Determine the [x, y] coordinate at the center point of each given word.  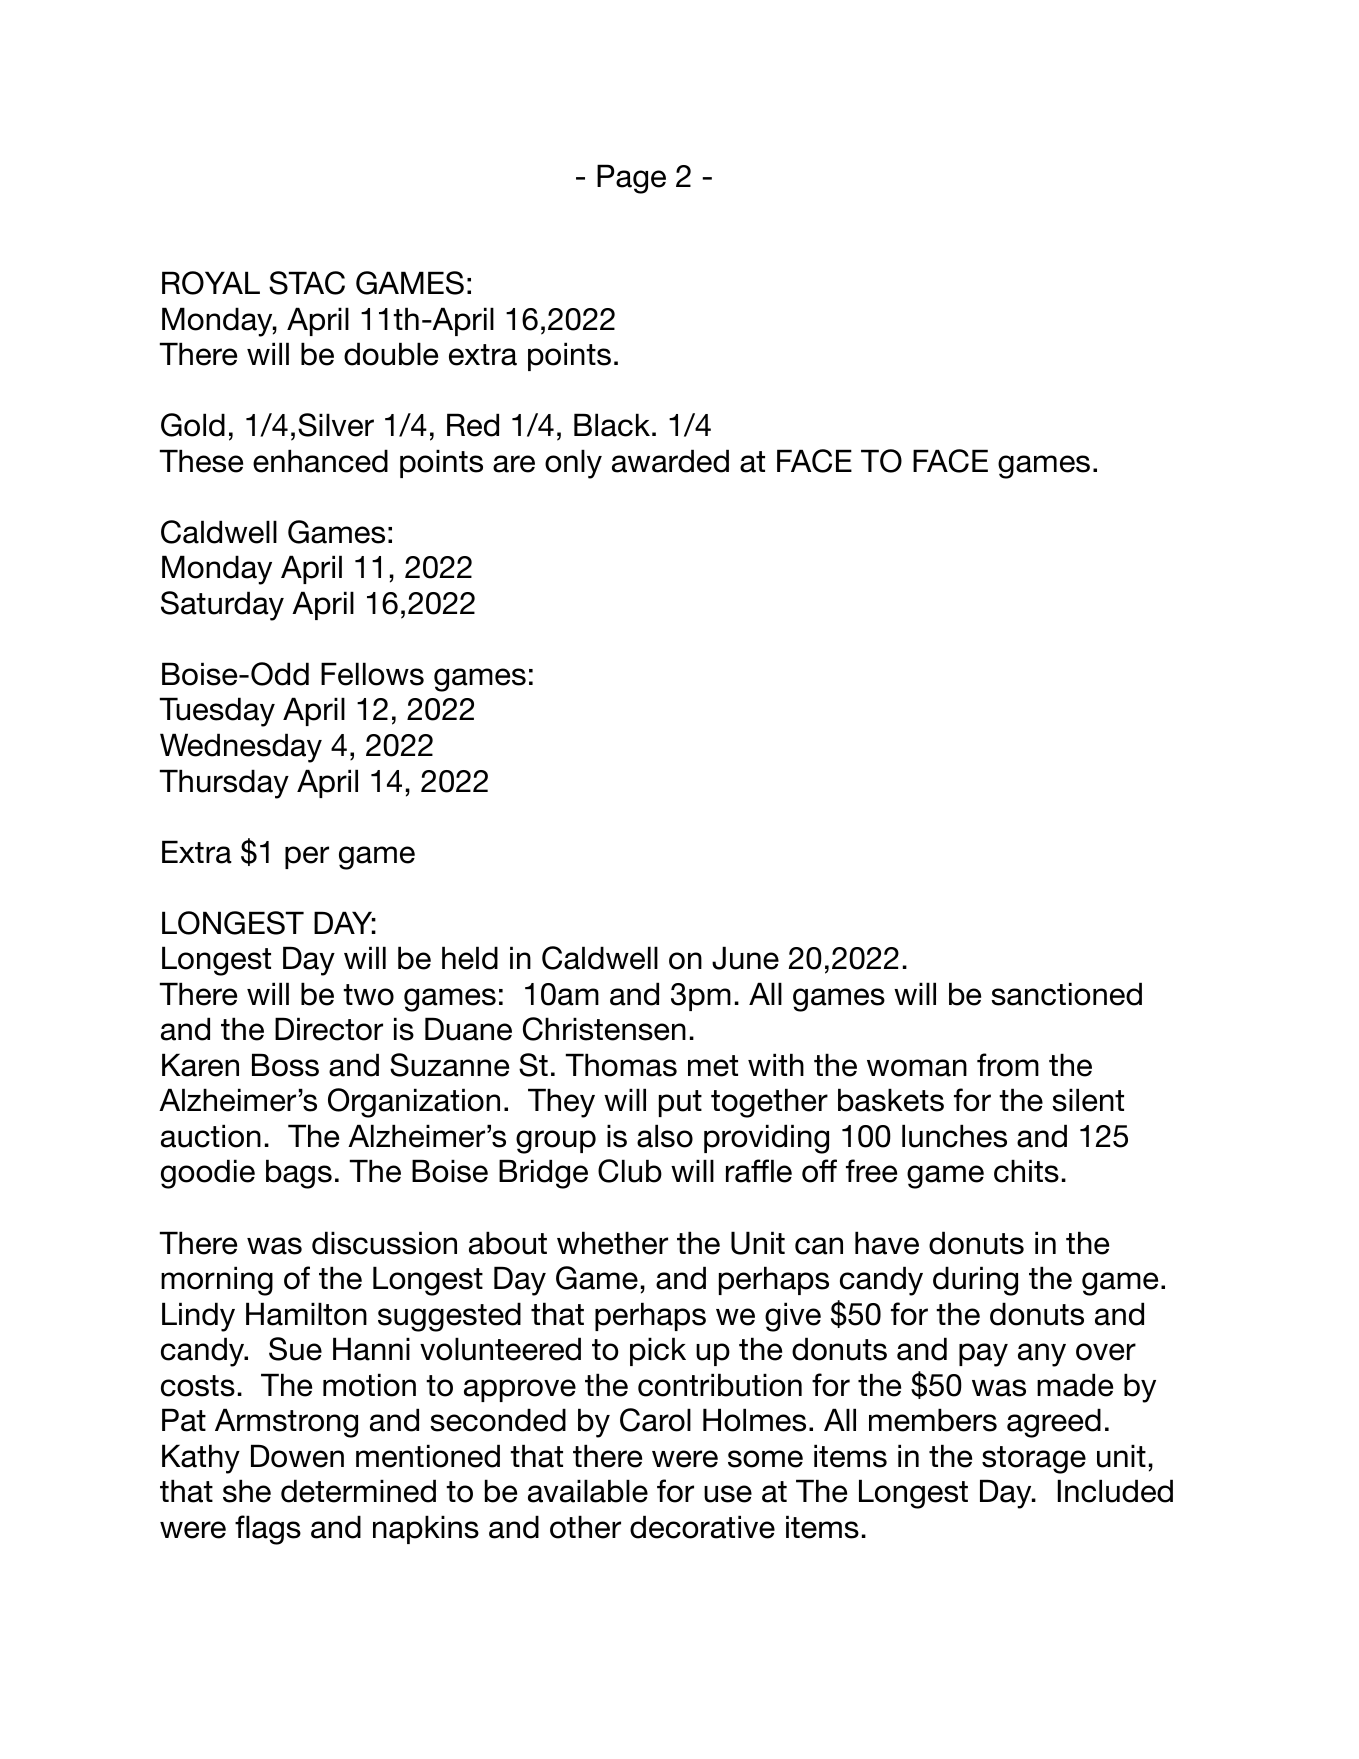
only [573, 464]
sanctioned [1066, 994]
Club [630, 1171]
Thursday [224, 784]
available [588, 1491]
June [745, 958]
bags [299, 1174]
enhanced [320, 461]
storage [1034, 1460]
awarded [670, 461]
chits [1026, 1171]
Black [612, 425]
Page [631, 179]
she [247, 1491]
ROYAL [211, 283]
